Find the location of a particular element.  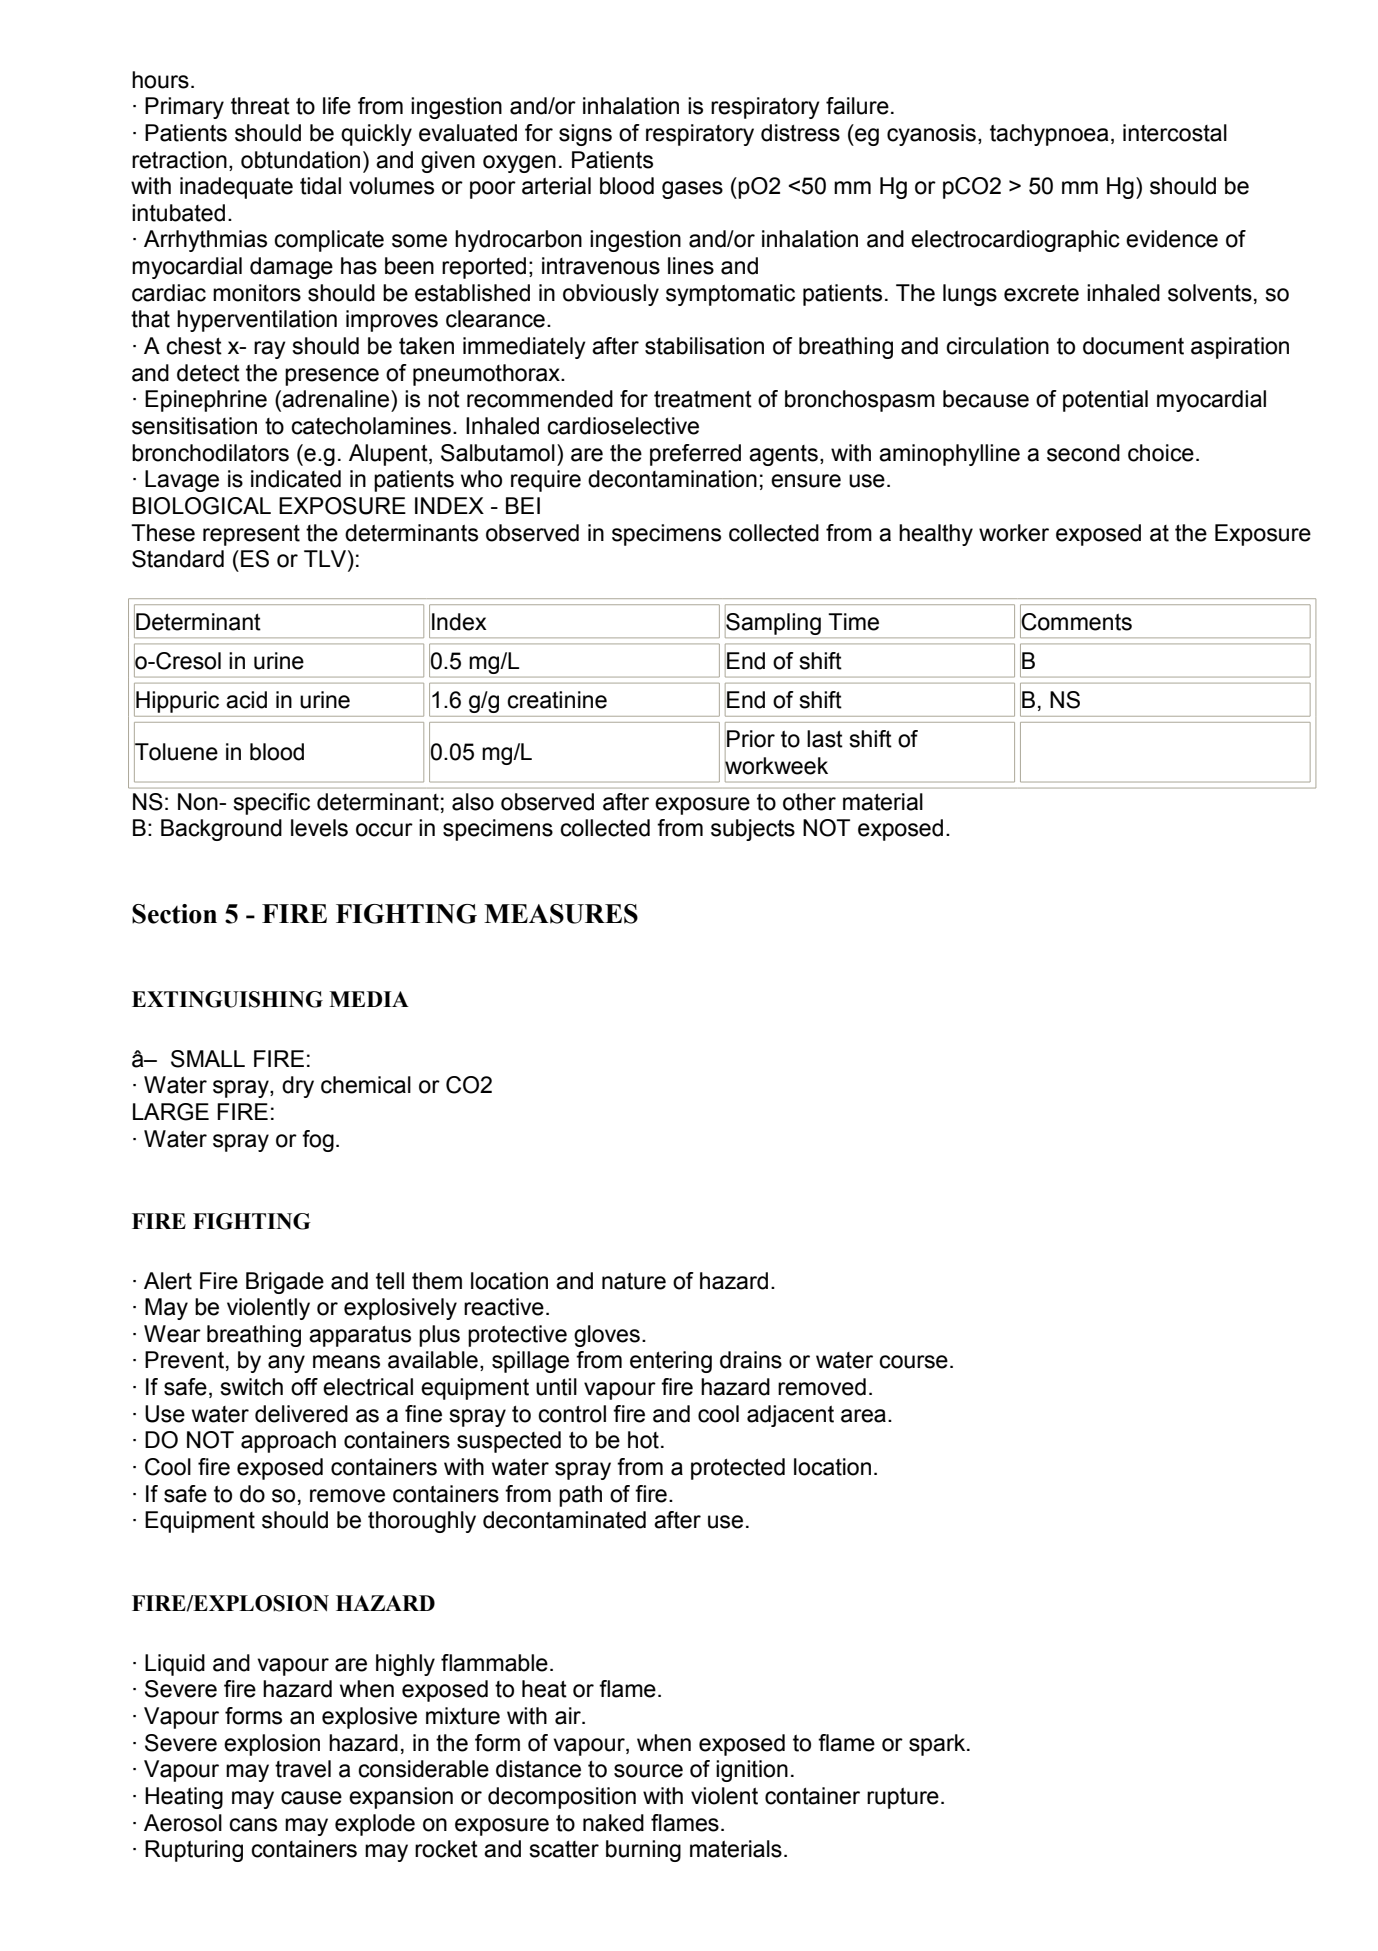

MEASURES is located at coordinates (561, 914).
